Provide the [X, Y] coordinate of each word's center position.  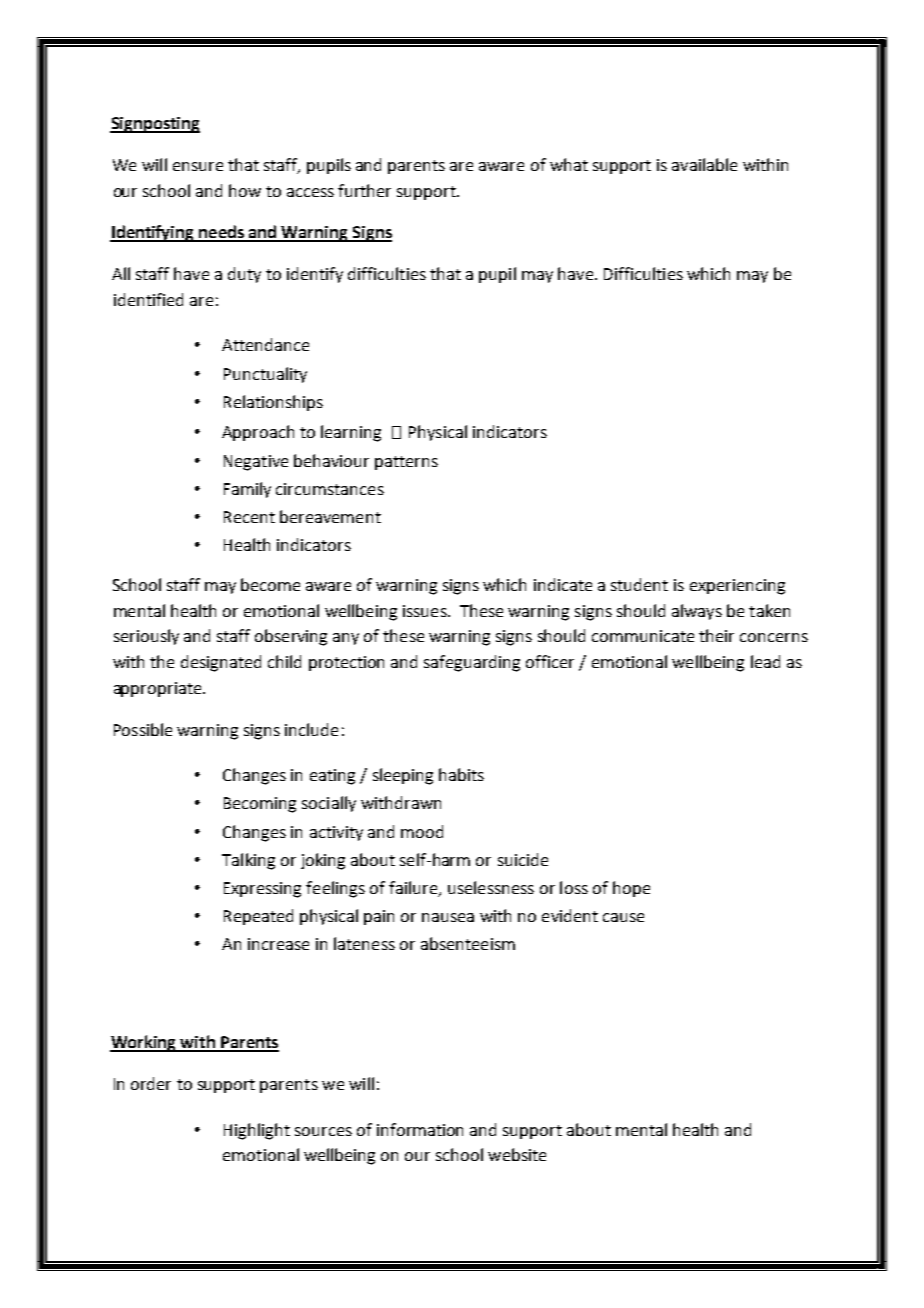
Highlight [257, 1131]
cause [623, 917]
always [697, 612]
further [364, 190]
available [704, 164]
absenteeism [468, 943]
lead [765, 661]
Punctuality [265, 375]
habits [461, 774]
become [270, 584]
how [245, 190]
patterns [406, 463]
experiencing [737, 587]
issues [426, 611]
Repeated [258, 917]
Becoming [260, 805]
